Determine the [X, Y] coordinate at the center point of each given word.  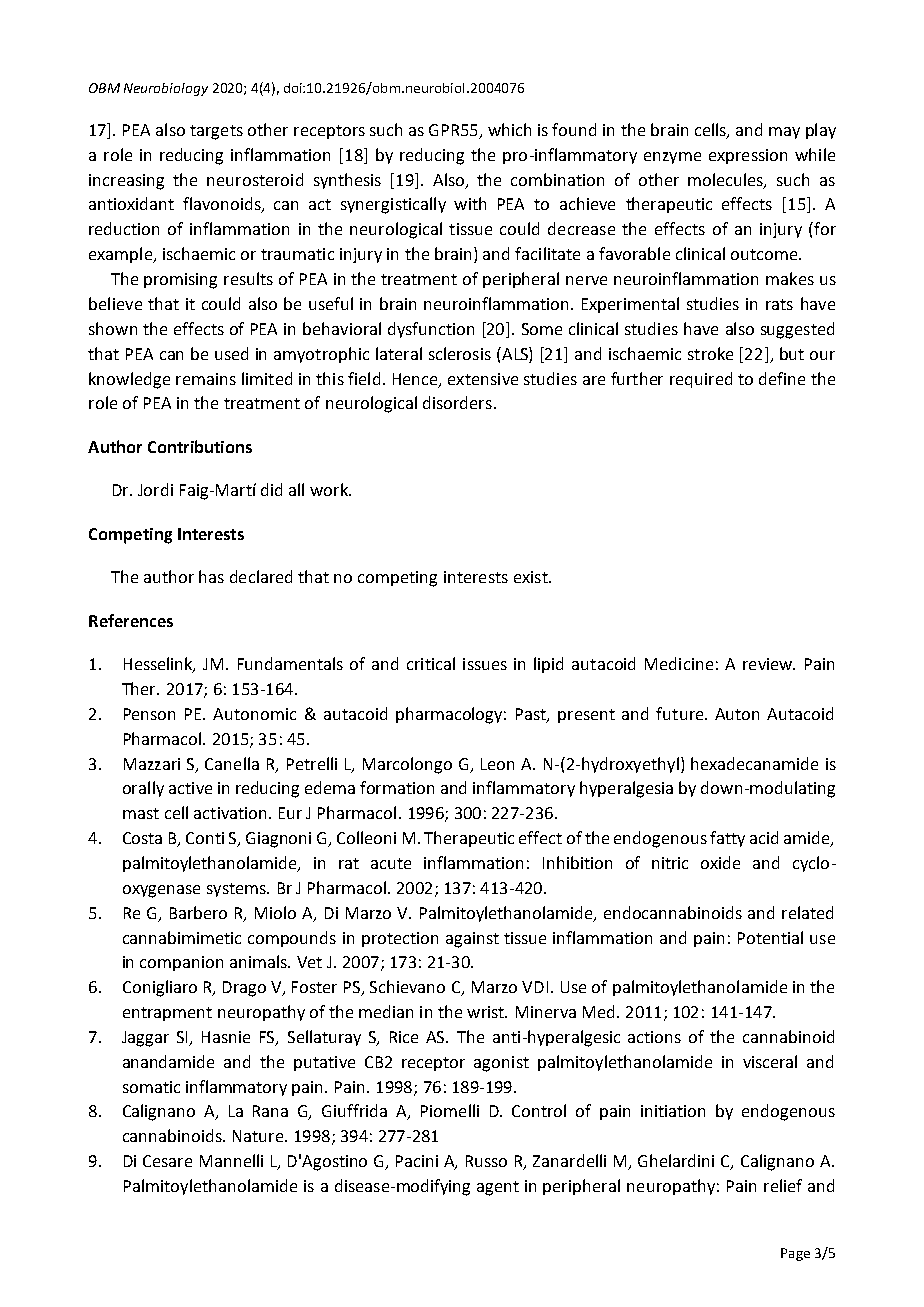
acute [391, 863]
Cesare [167, 1161]
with [470, 203]
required [701, 380]
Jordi [155, 489]
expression [748, 156]
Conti [205, 838]
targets [216, 132]
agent [498, 1188]
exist [532, 577]
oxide [720, 862]
